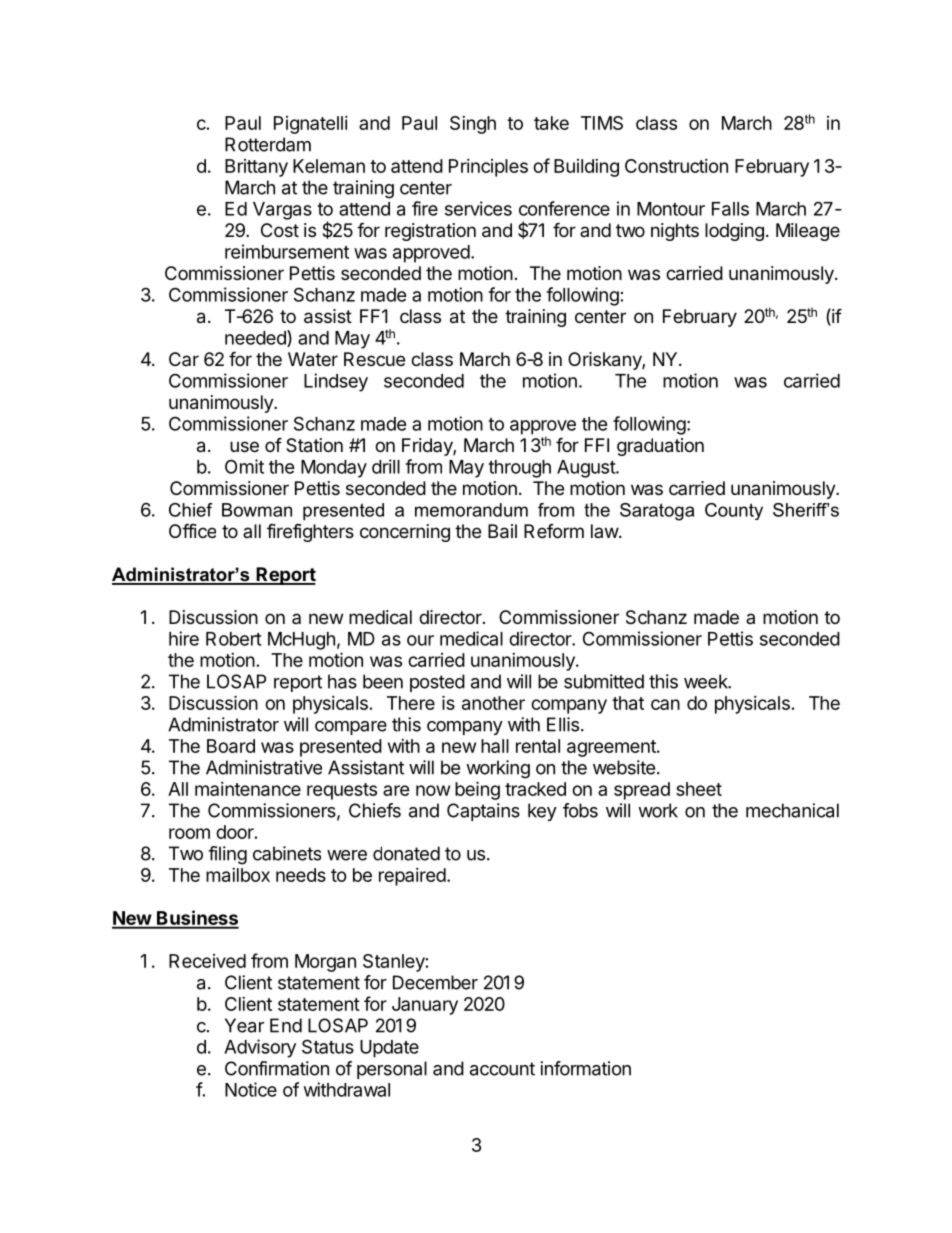  What do you see at coordinates (268, 144) in the screenshot?
I see `Rotterdam` at bounding box center [268, 144].
